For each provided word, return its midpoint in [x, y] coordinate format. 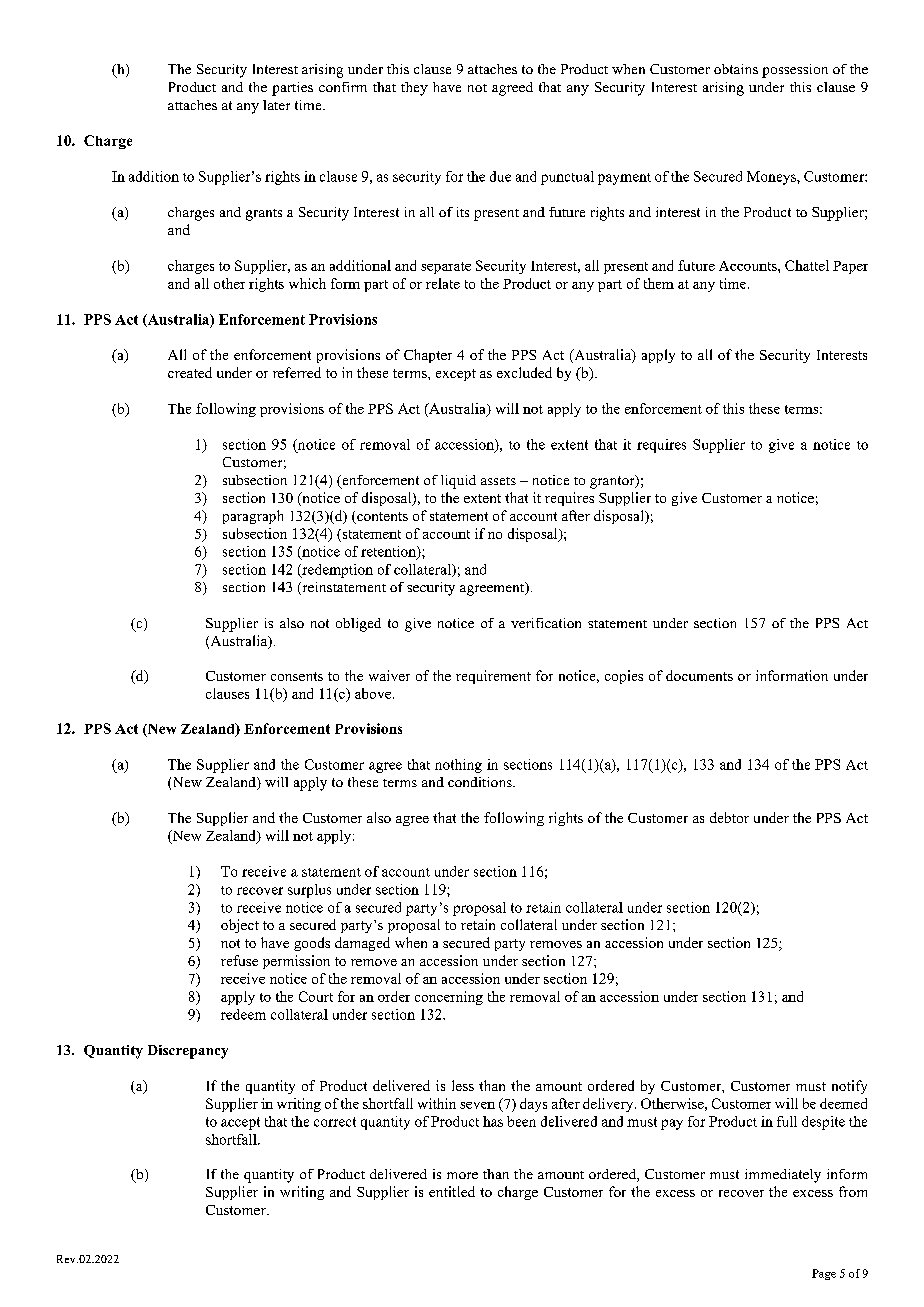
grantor [613, 482]
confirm [343, 87]
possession [795, 71]
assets [498, 481]
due [500, 176]
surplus [309, 891]
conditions [481, 782]
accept [240, 1123]
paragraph [253, 517]
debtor [729, 817]
